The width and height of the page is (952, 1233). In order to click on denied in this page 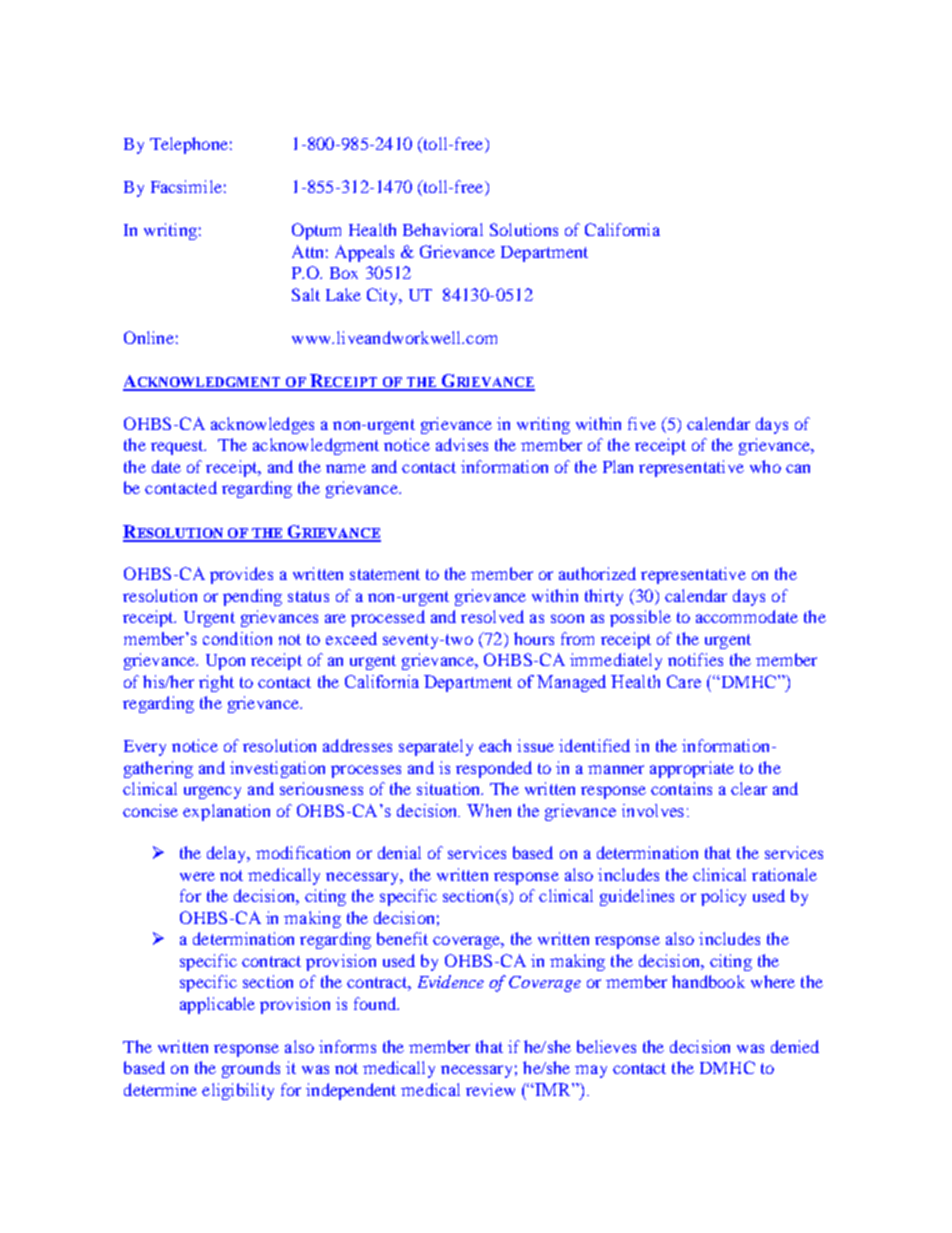, I will do `click(795, 1046)`.
